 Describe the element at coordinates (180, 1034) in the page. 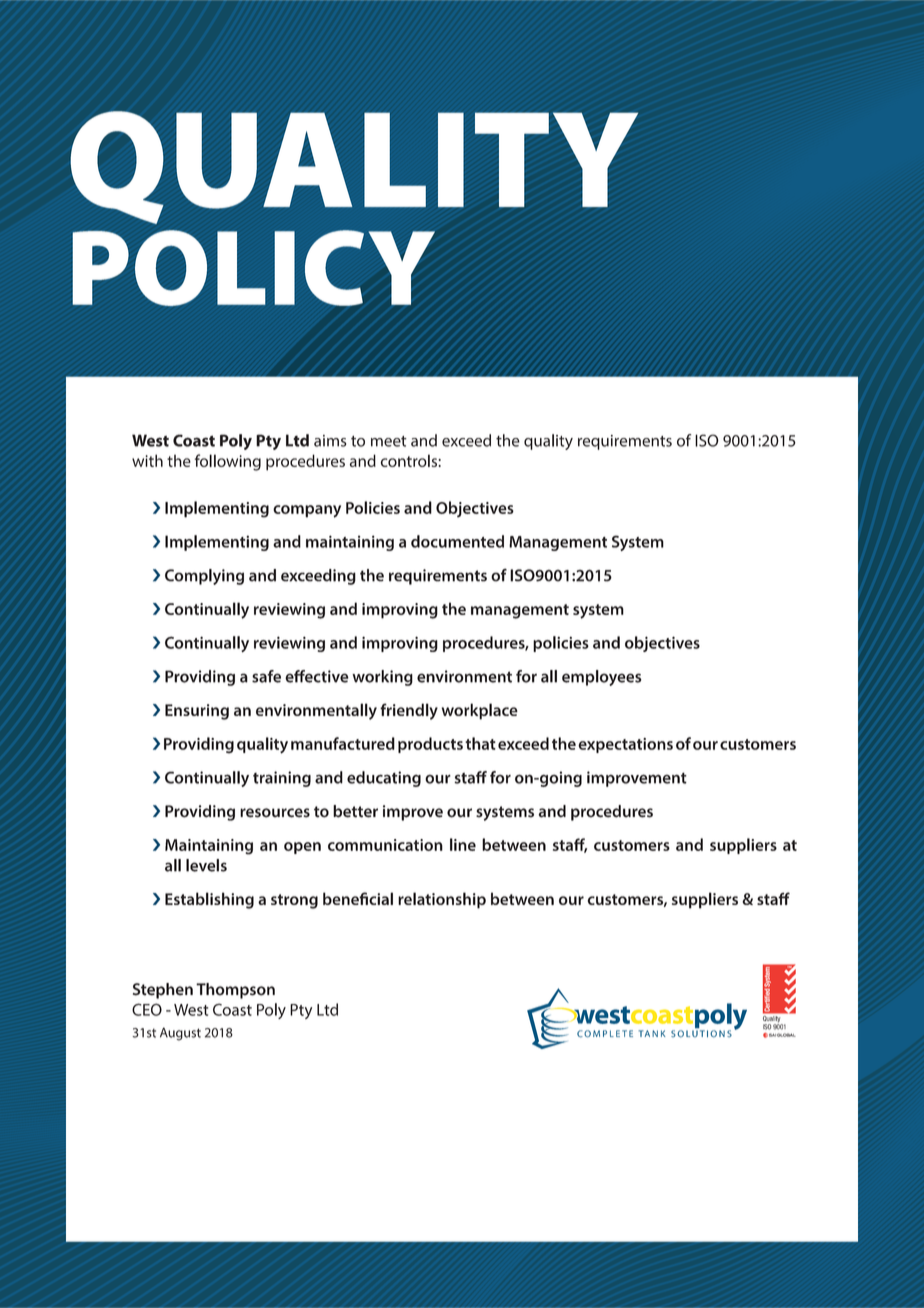

I see `August` at that location.
